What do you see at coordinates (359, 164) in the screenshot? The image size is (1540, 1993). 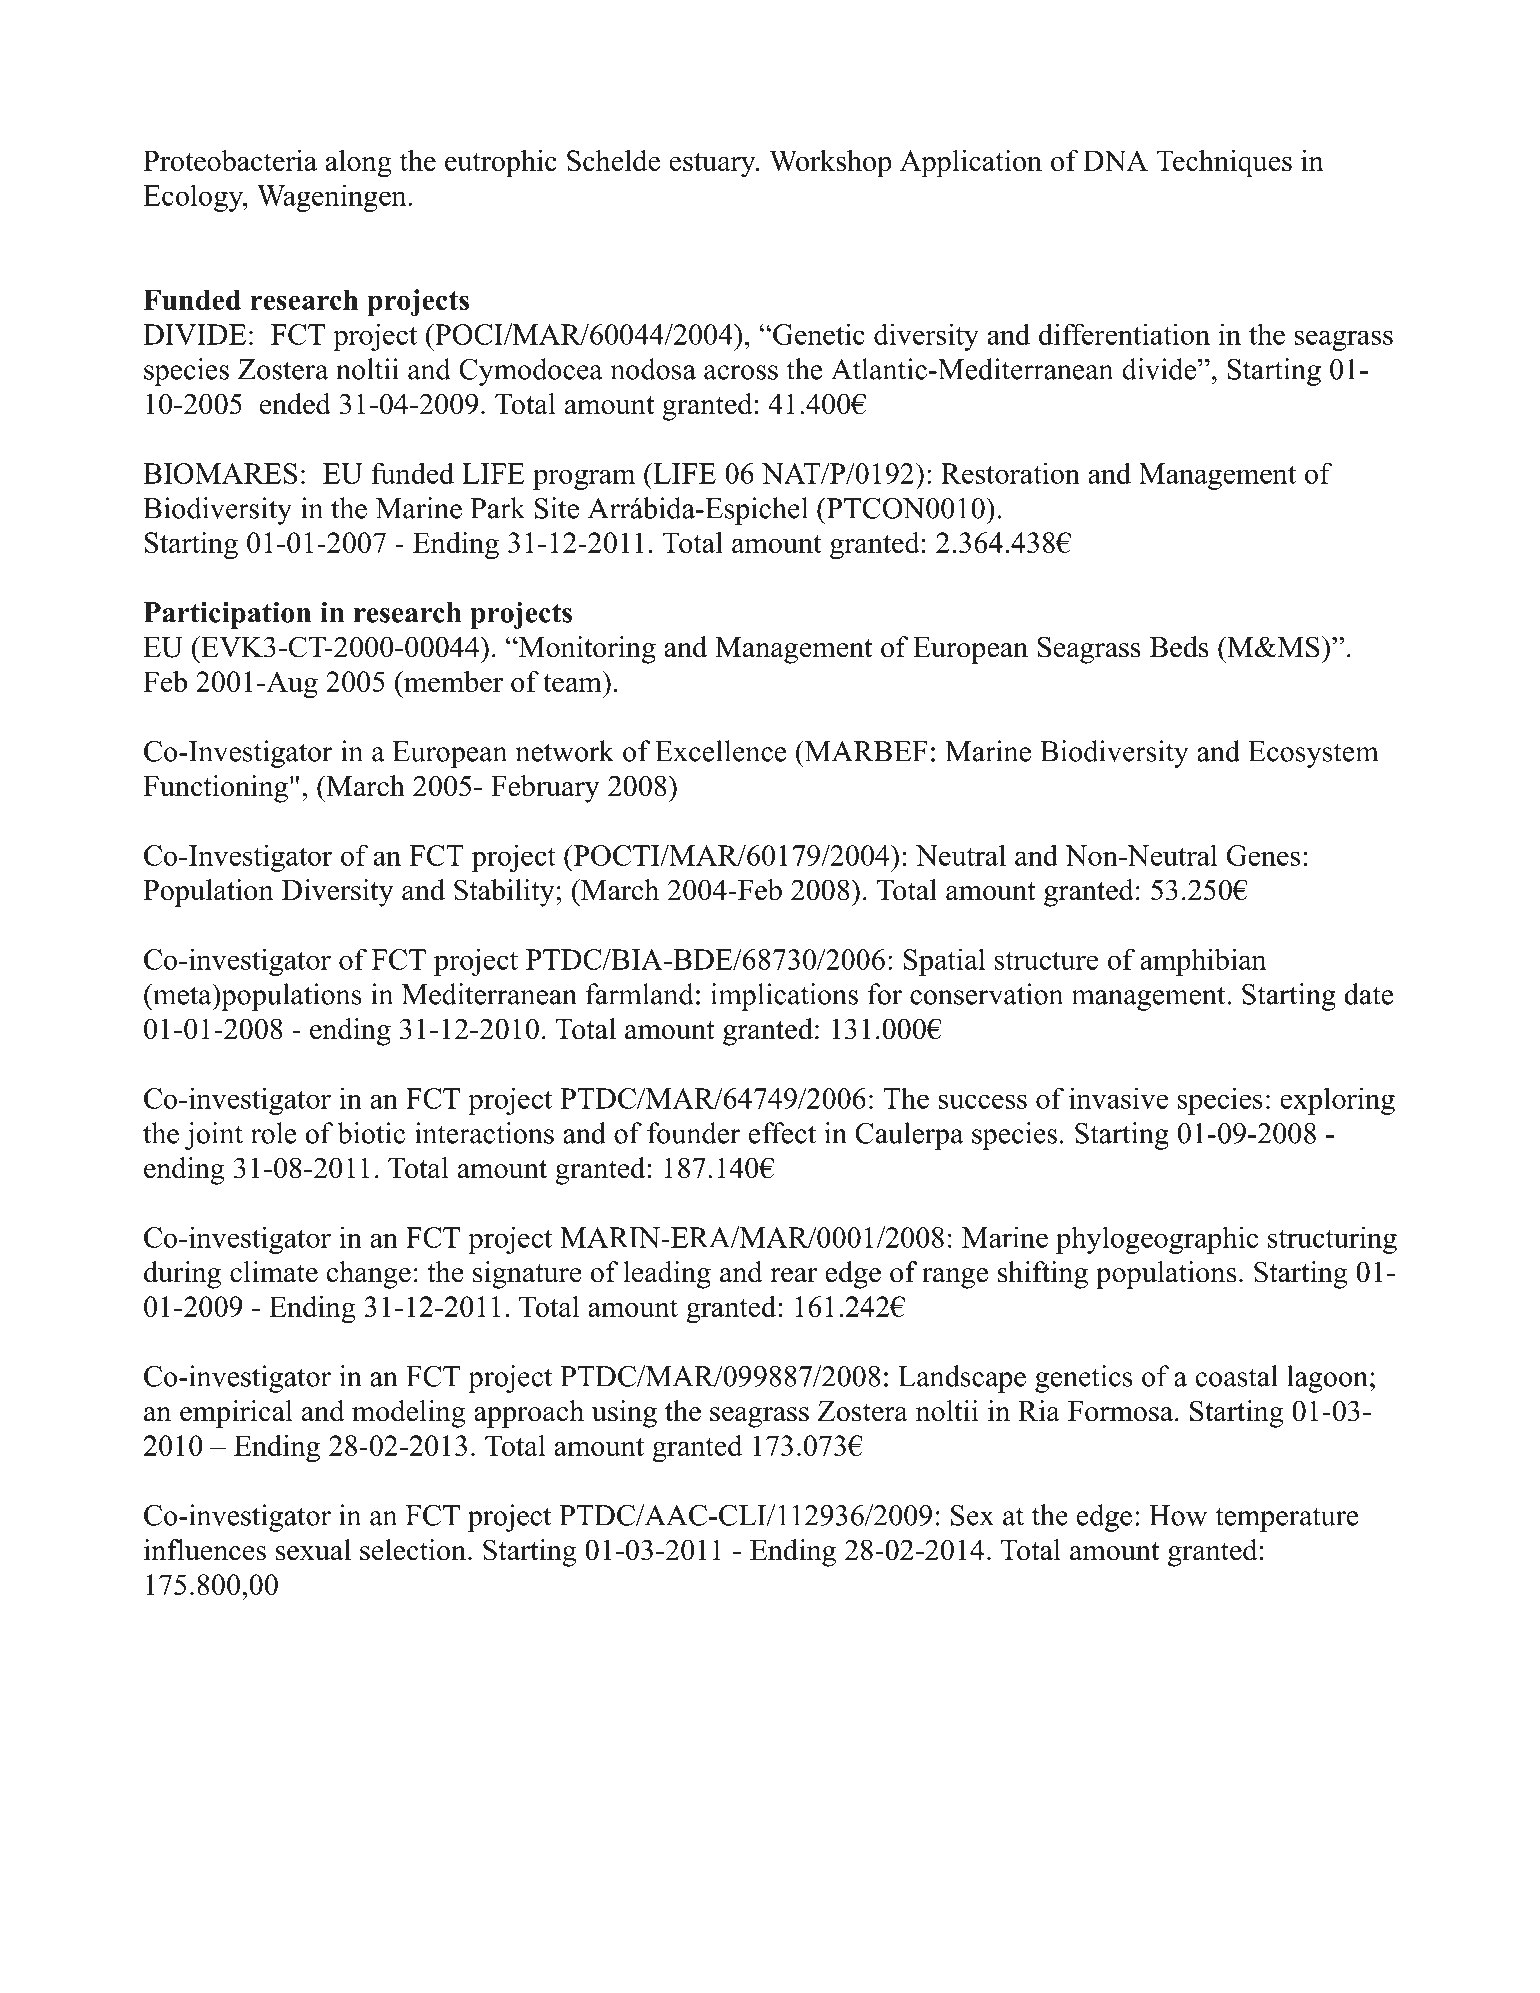 I see `along` at bounding box center [359, 164].
